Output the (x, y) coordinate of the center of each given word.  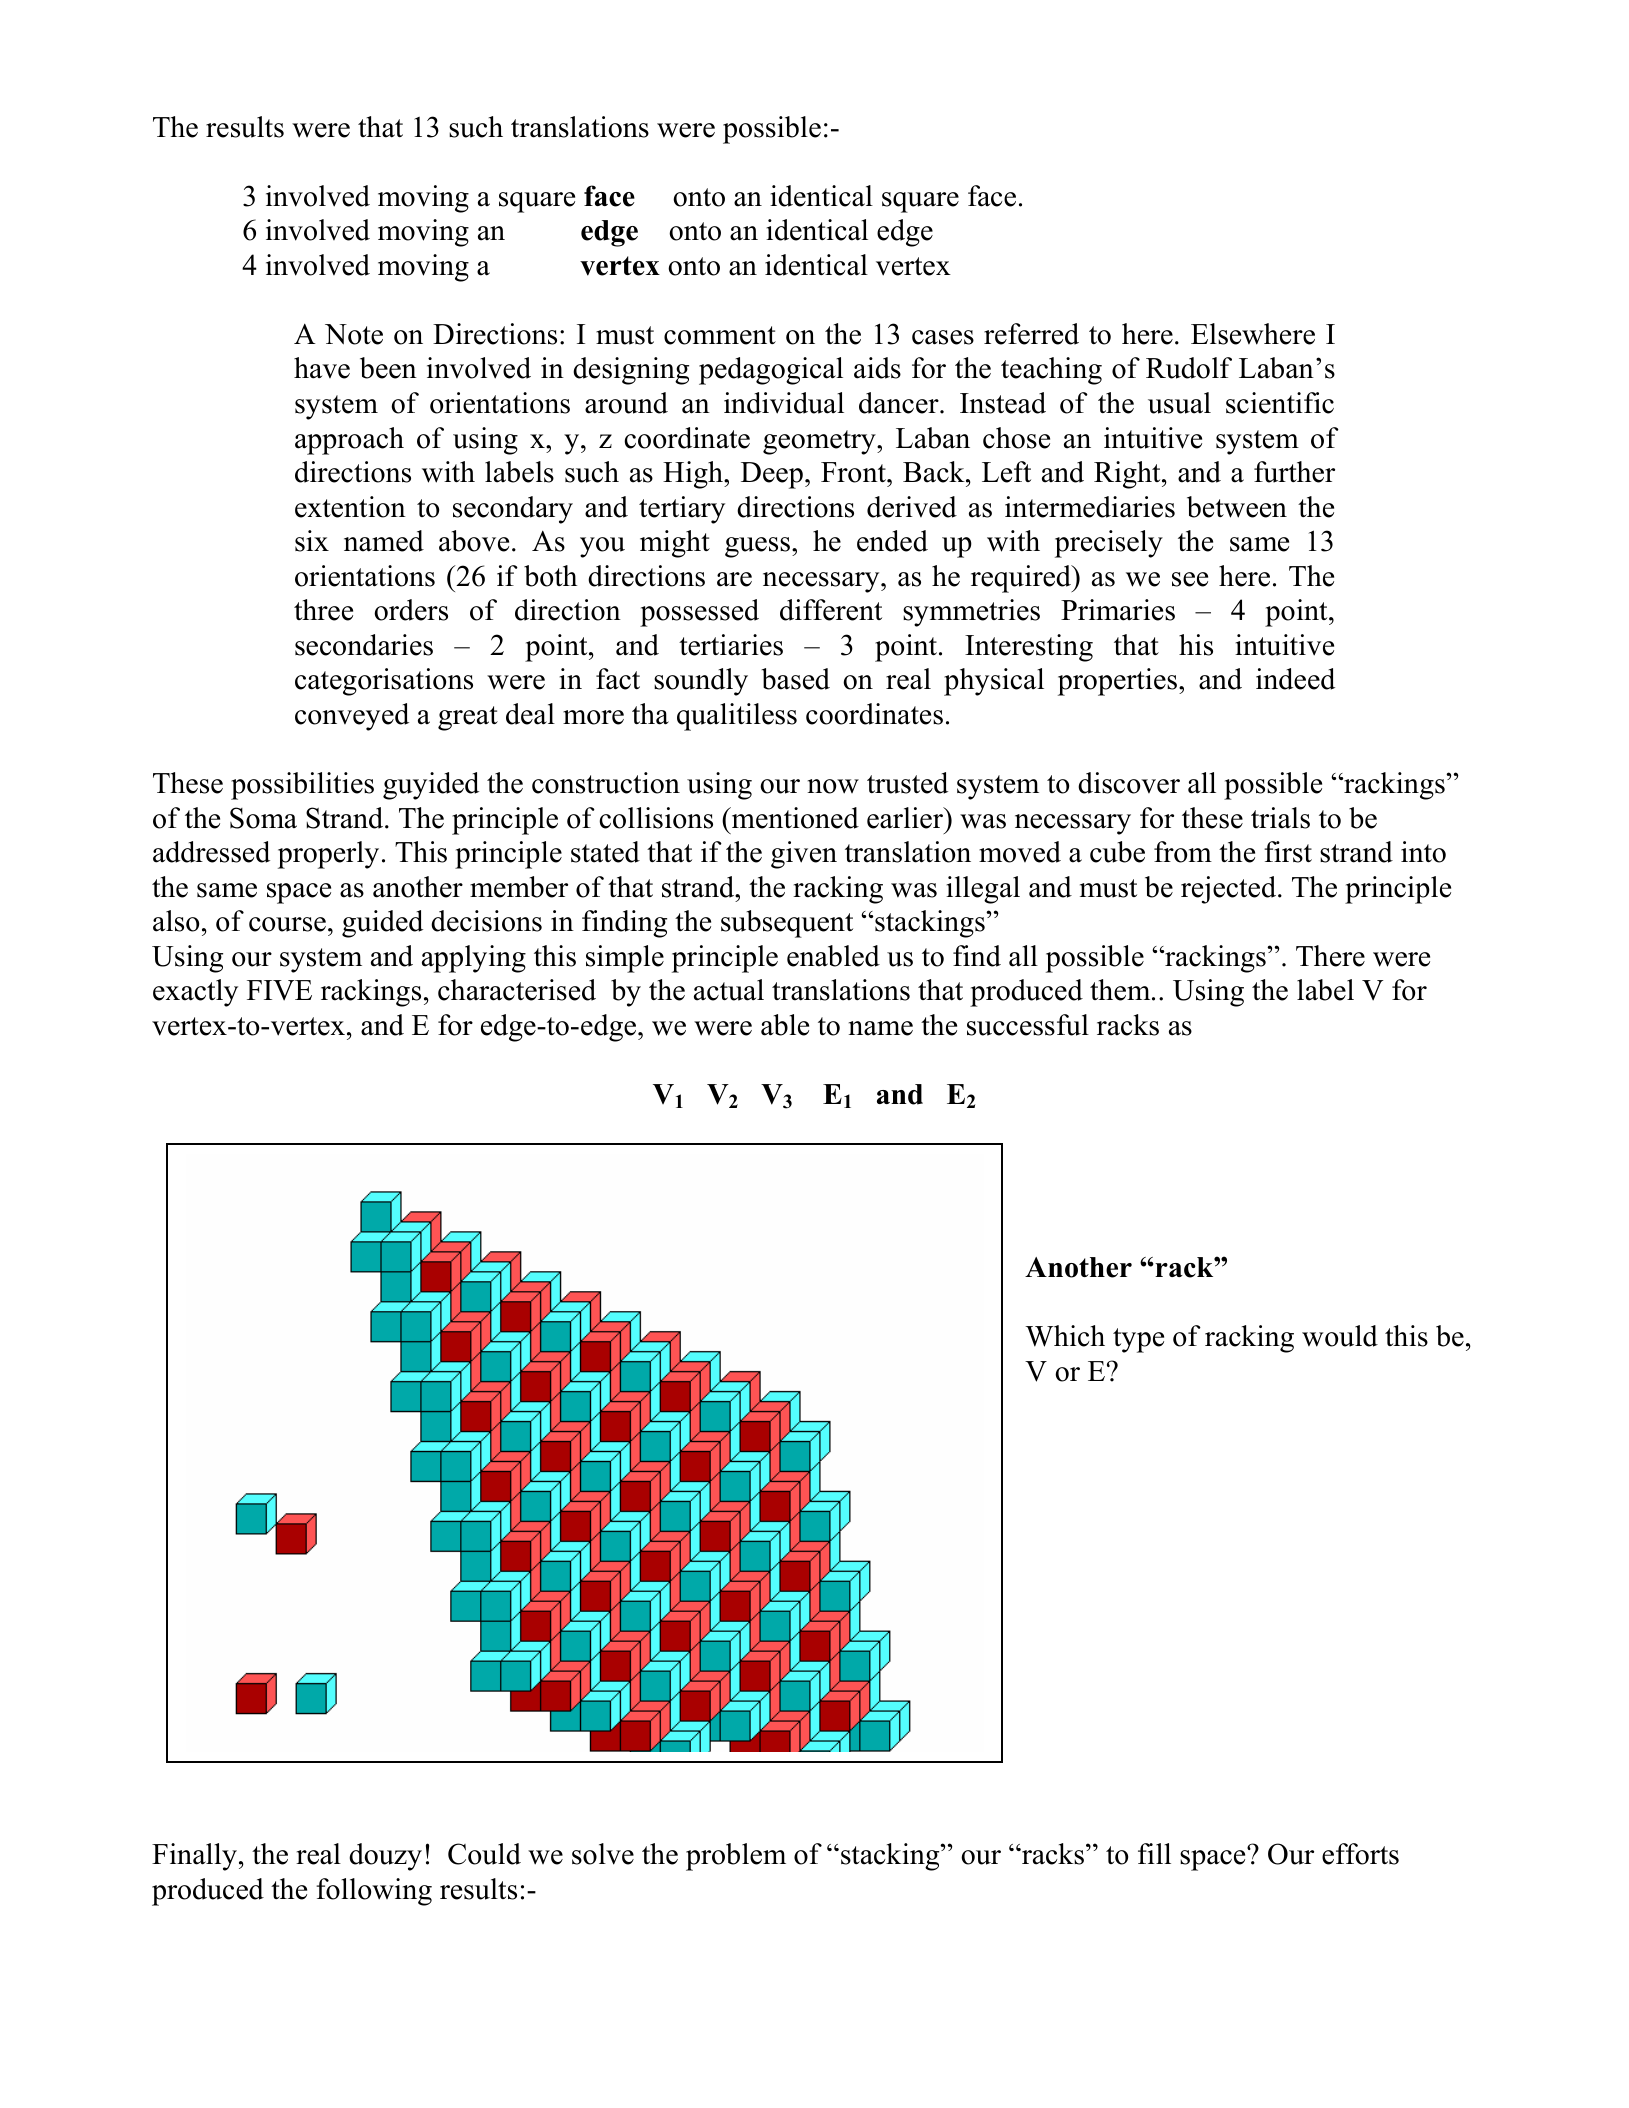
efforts (1360, 1854)
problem (736, 1857)
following (374, 1892)
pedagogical (771, 371)
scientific (1280, 403)
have (322, 368)
